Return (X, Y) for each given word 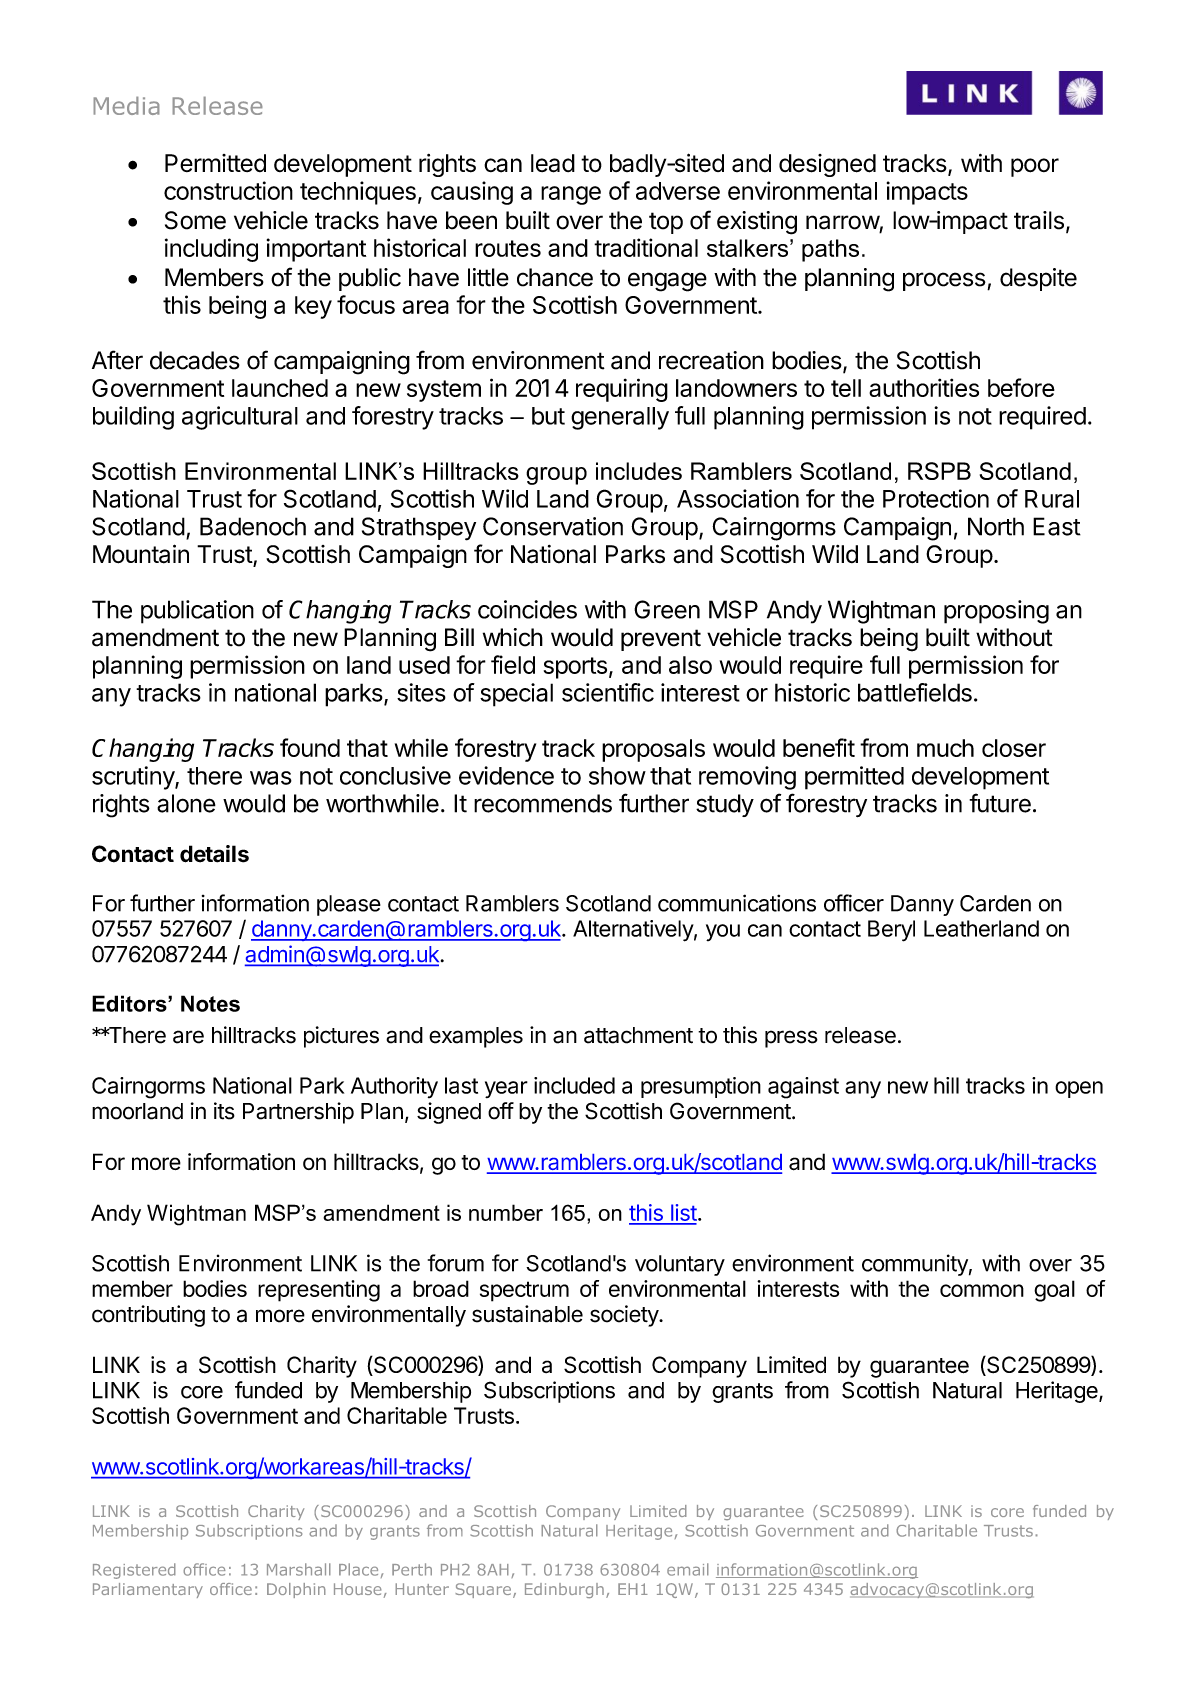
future (1000, 803)
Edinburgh (564, 1590)
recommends (543, 803)
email (688, 1569)
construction (228, 190)
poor (1035, 167)
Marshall (299, 1569)
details (214, 854)
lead (553, 163)
